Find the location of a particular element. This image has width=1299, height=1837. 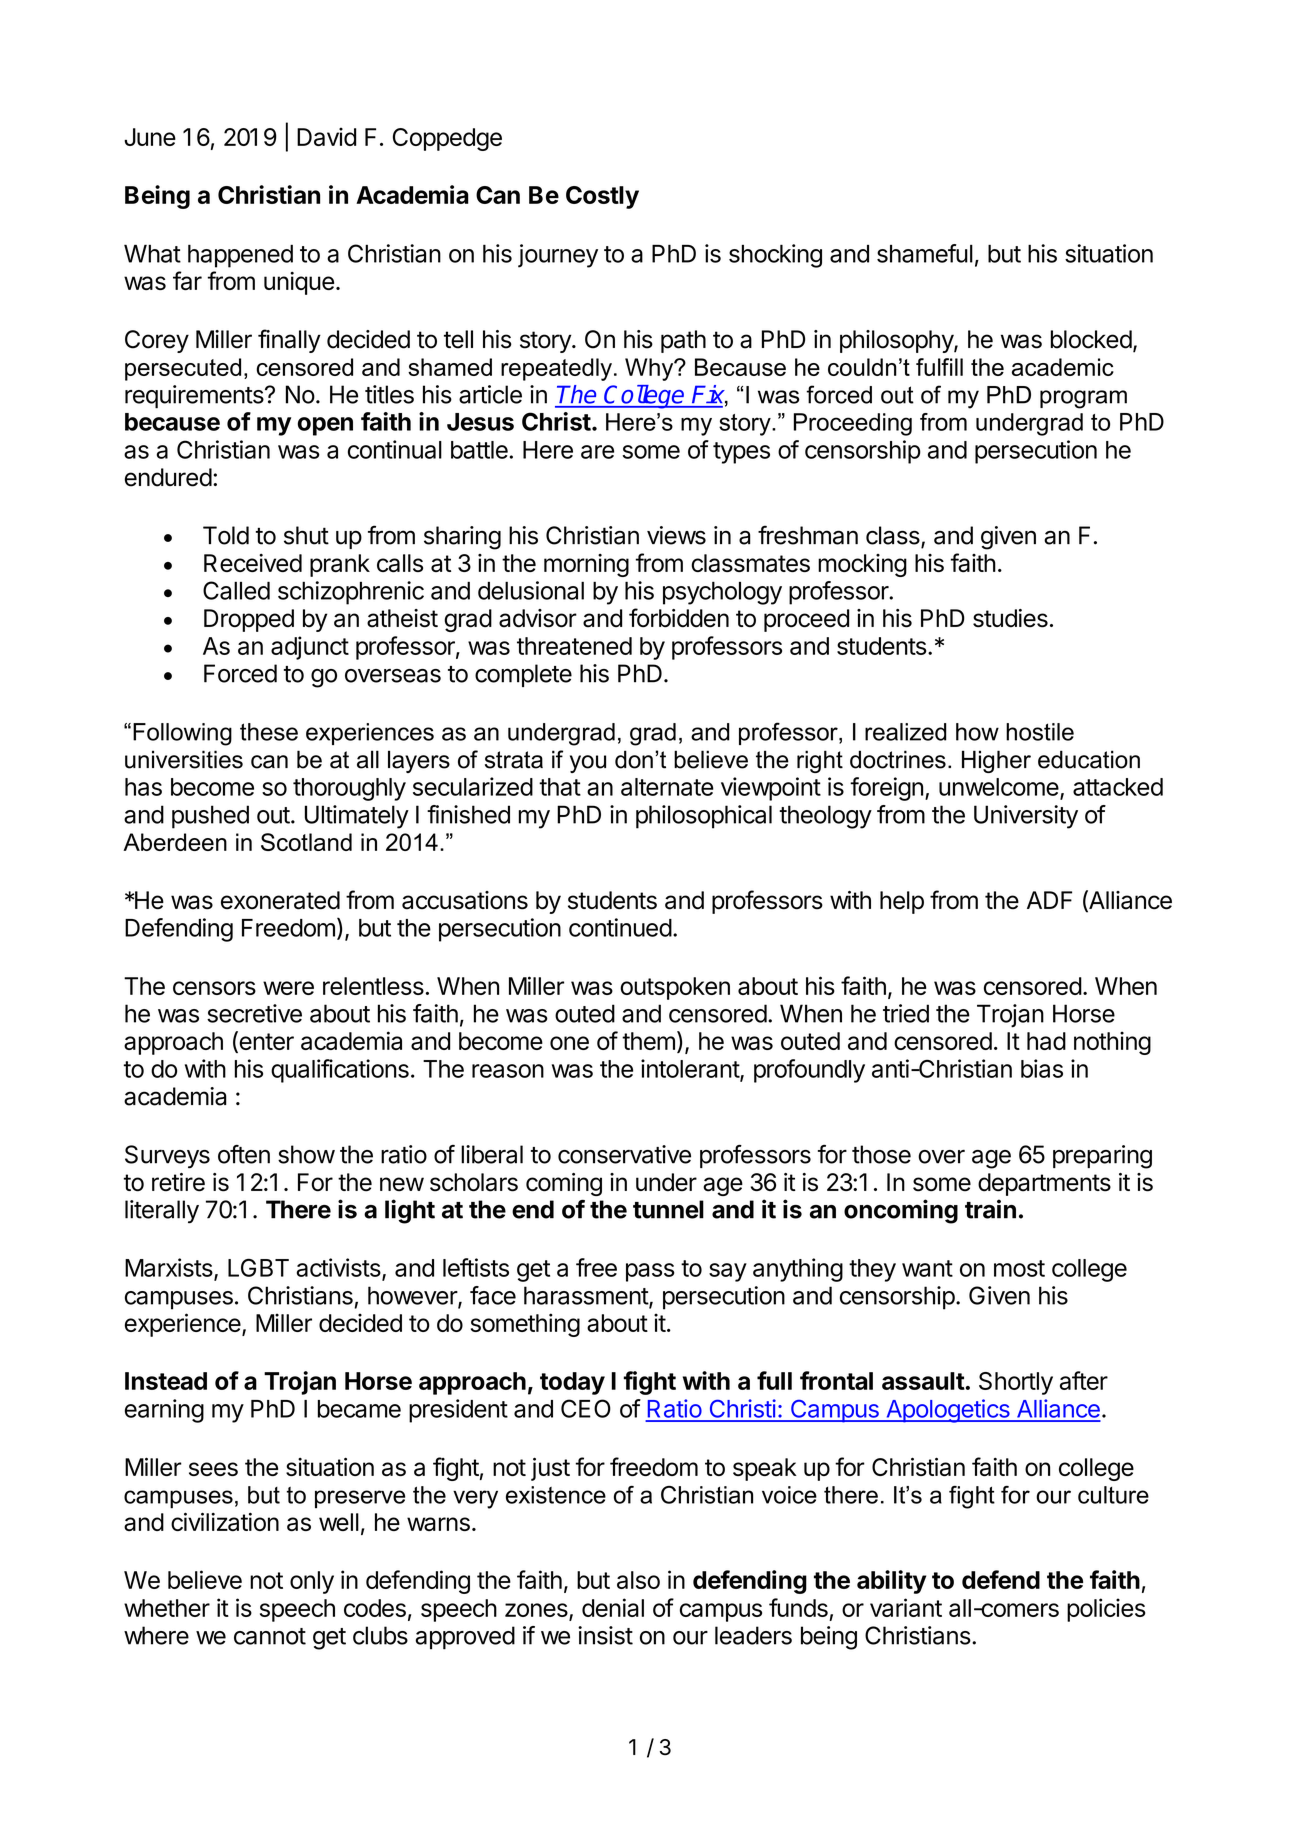

you is located at coordinates (588, 764).
